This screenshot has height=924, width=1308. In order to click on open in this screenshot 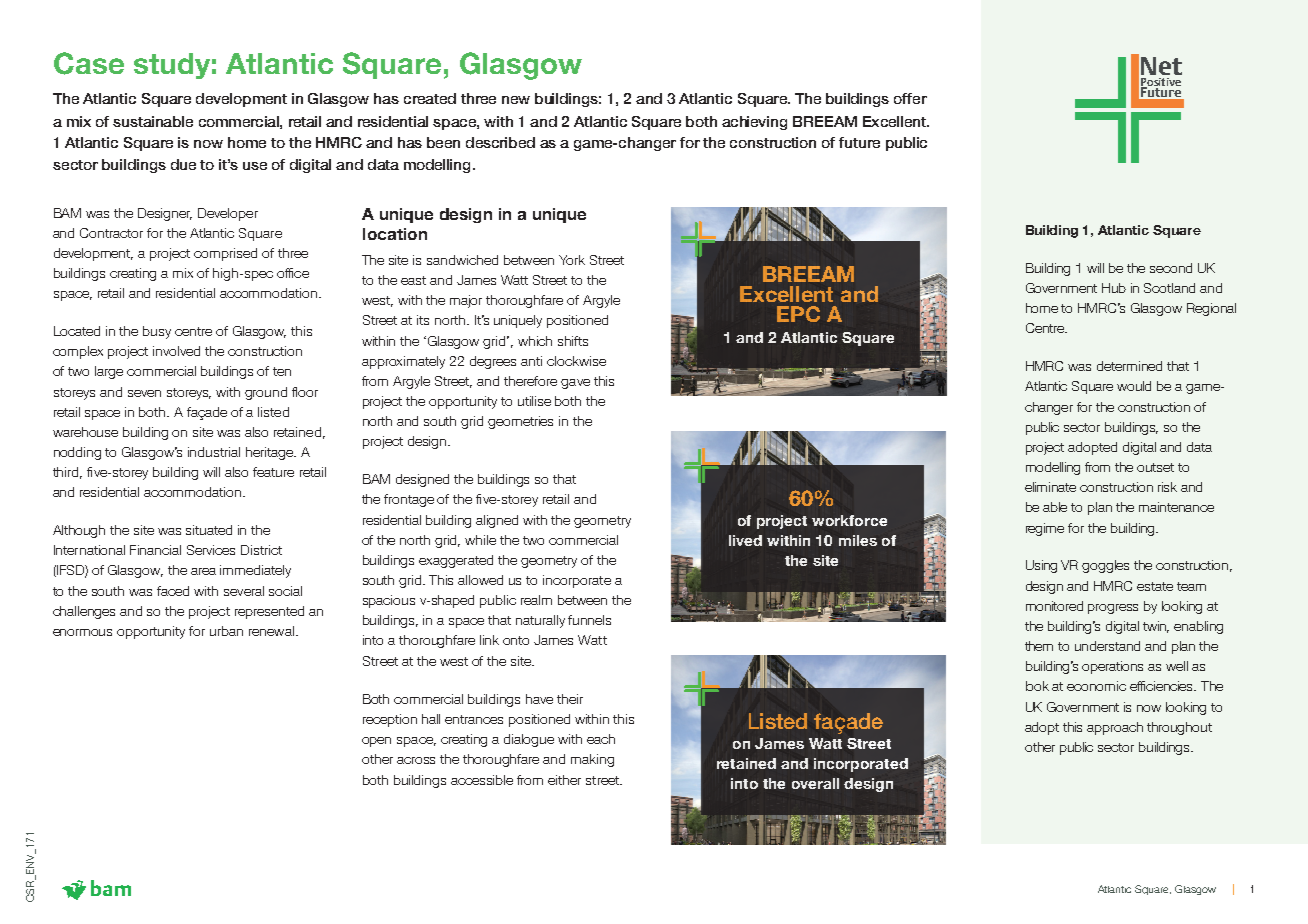, I will do `click(376, 742)`.
